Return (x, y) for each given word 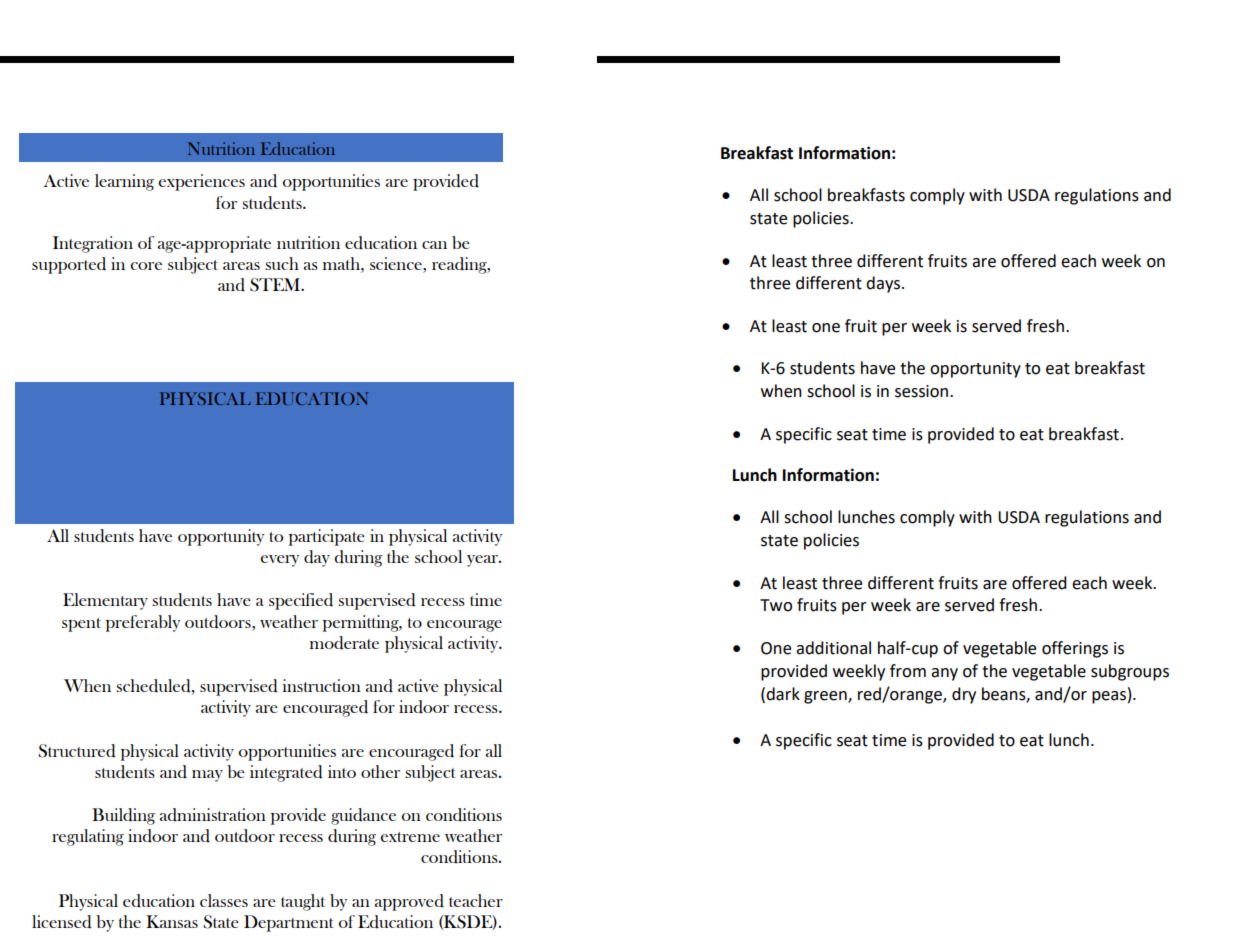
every (279, 561)
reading (460, 265)
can (434, 245)
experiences (201, 182)
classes (224, 900)
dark (783, 694)
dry (964, 695)
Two (776, 605)
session (923, 391)
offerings (1075, 649)
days (884, 284)
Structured (77, 751)
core (146, 266)
